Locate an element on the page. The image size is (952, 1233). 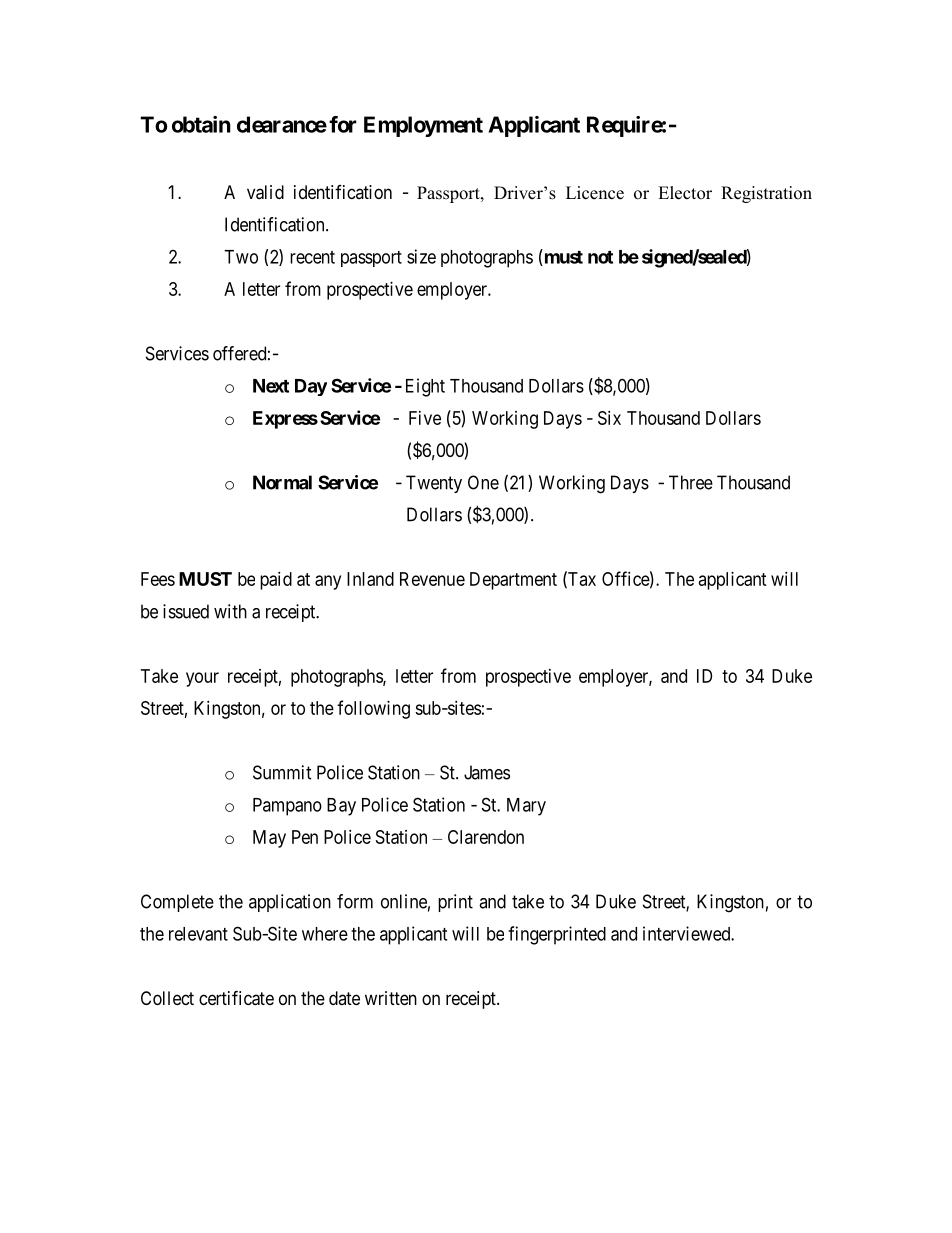
Revenue is located at coordinates (432, 579).
